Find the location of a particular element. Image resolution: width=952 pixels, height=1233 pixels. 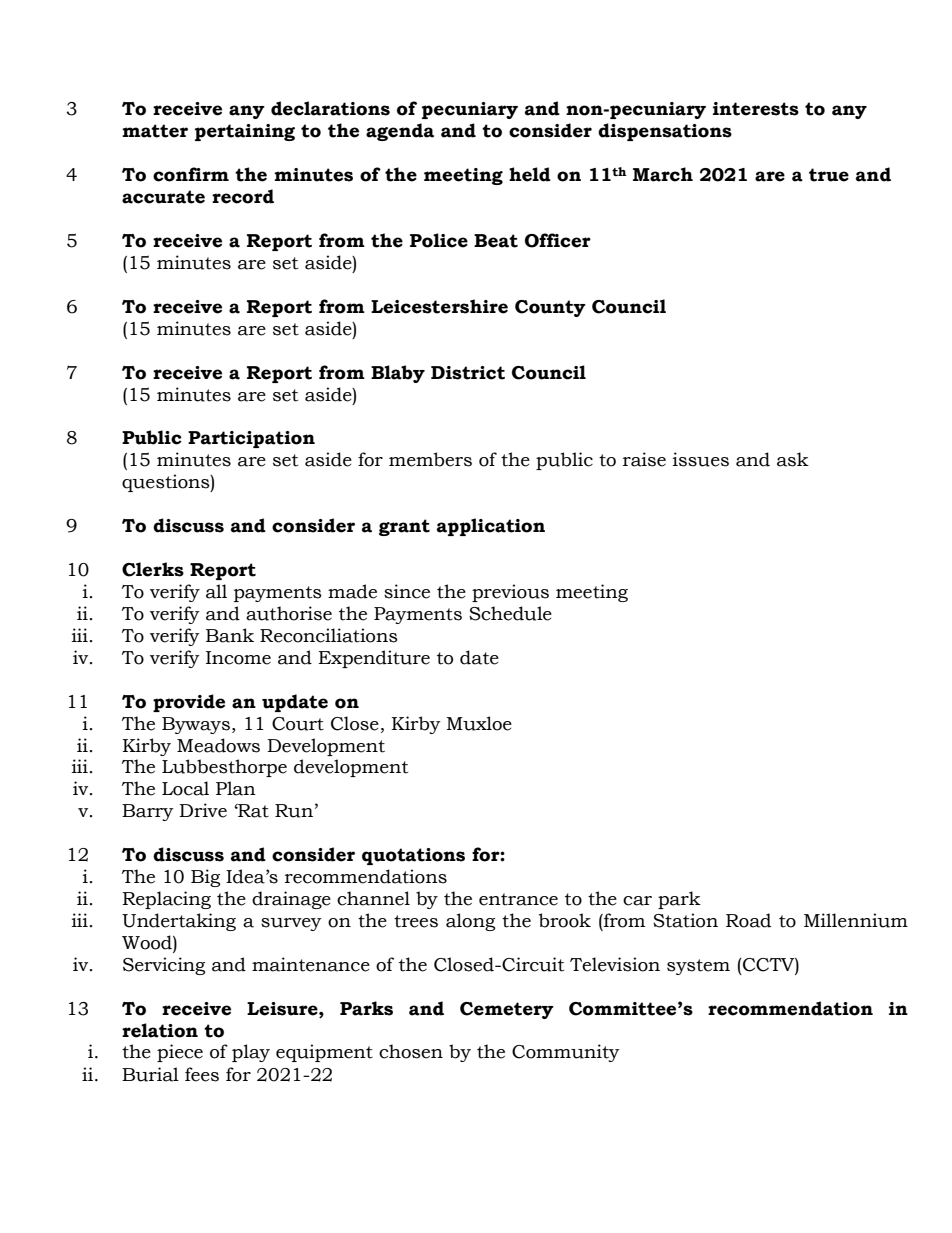

Cemetery is located at coordinates (507, 1010).
